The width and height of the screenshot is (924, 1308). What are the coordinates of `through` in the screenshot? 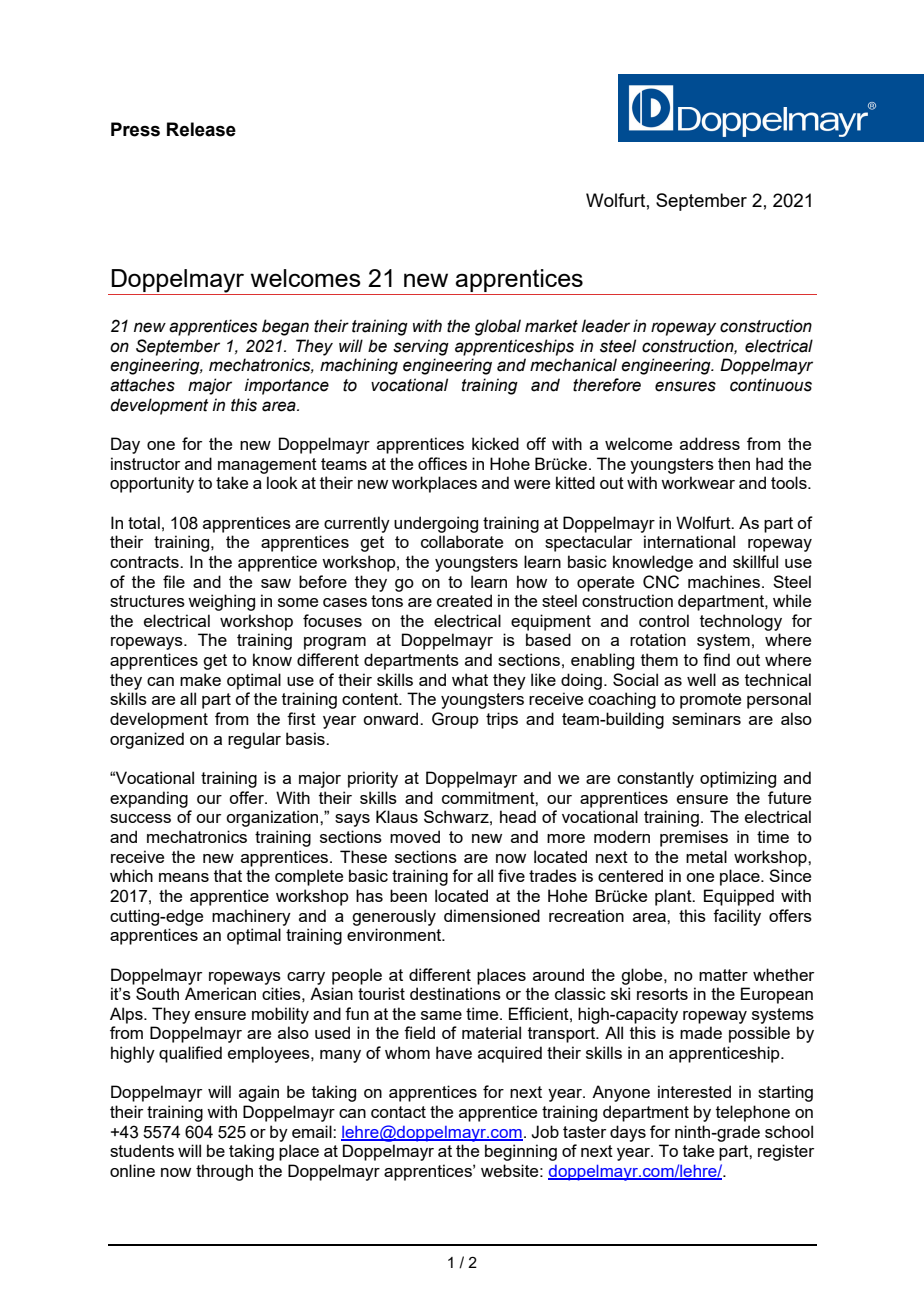 It's located at (224, 1172).
